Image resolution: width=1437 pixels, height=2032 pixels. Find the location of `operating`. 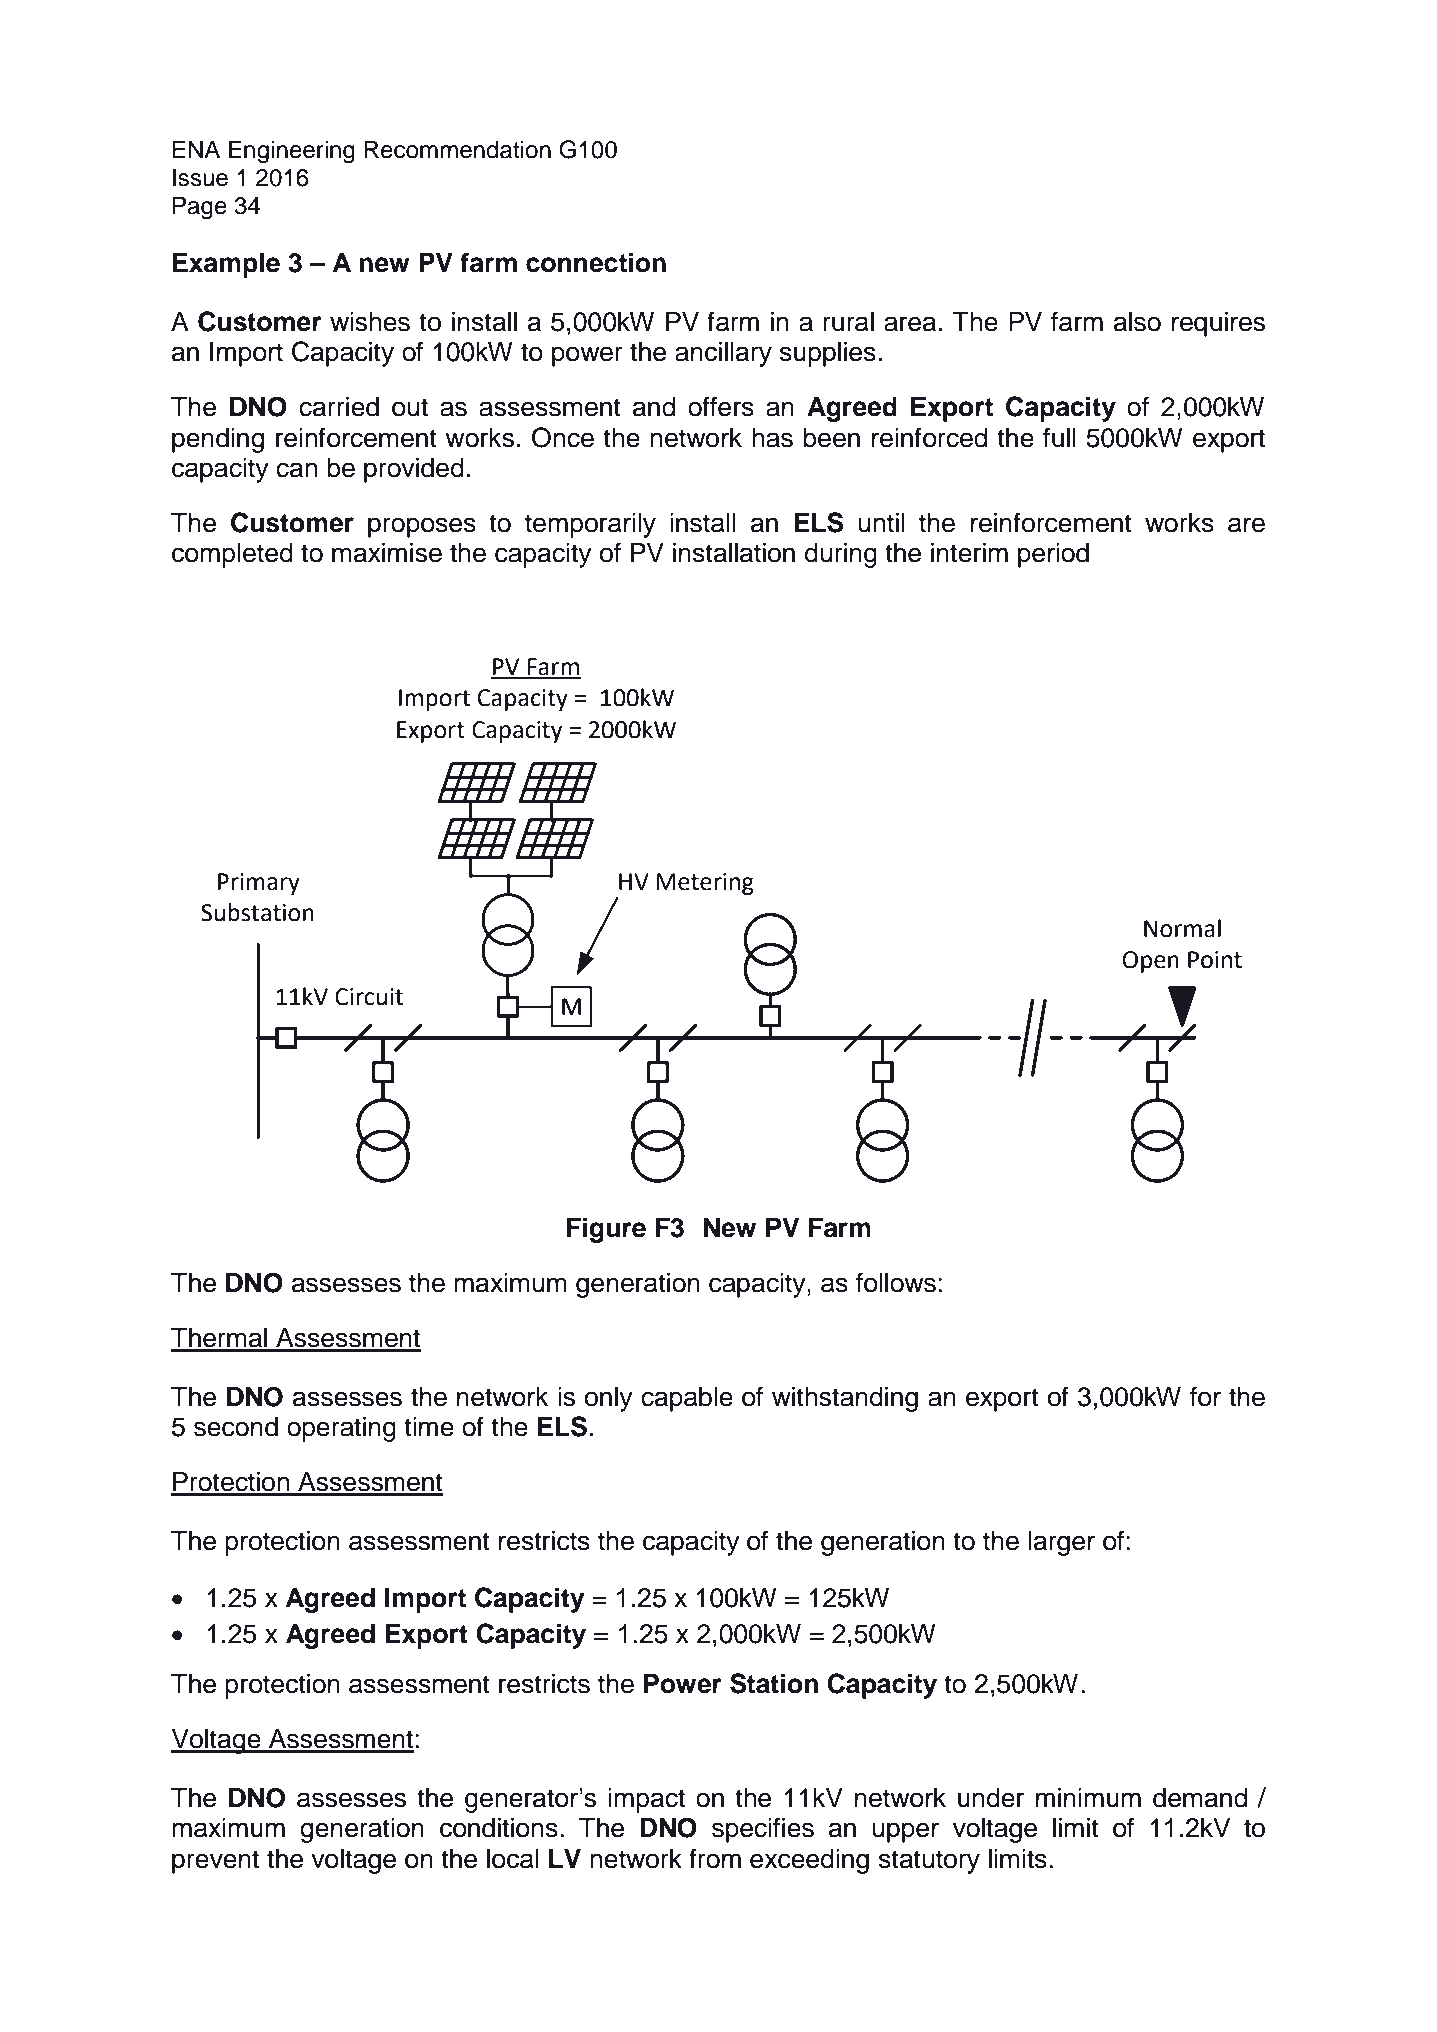

operating is located at coordinates (341, 1429).
